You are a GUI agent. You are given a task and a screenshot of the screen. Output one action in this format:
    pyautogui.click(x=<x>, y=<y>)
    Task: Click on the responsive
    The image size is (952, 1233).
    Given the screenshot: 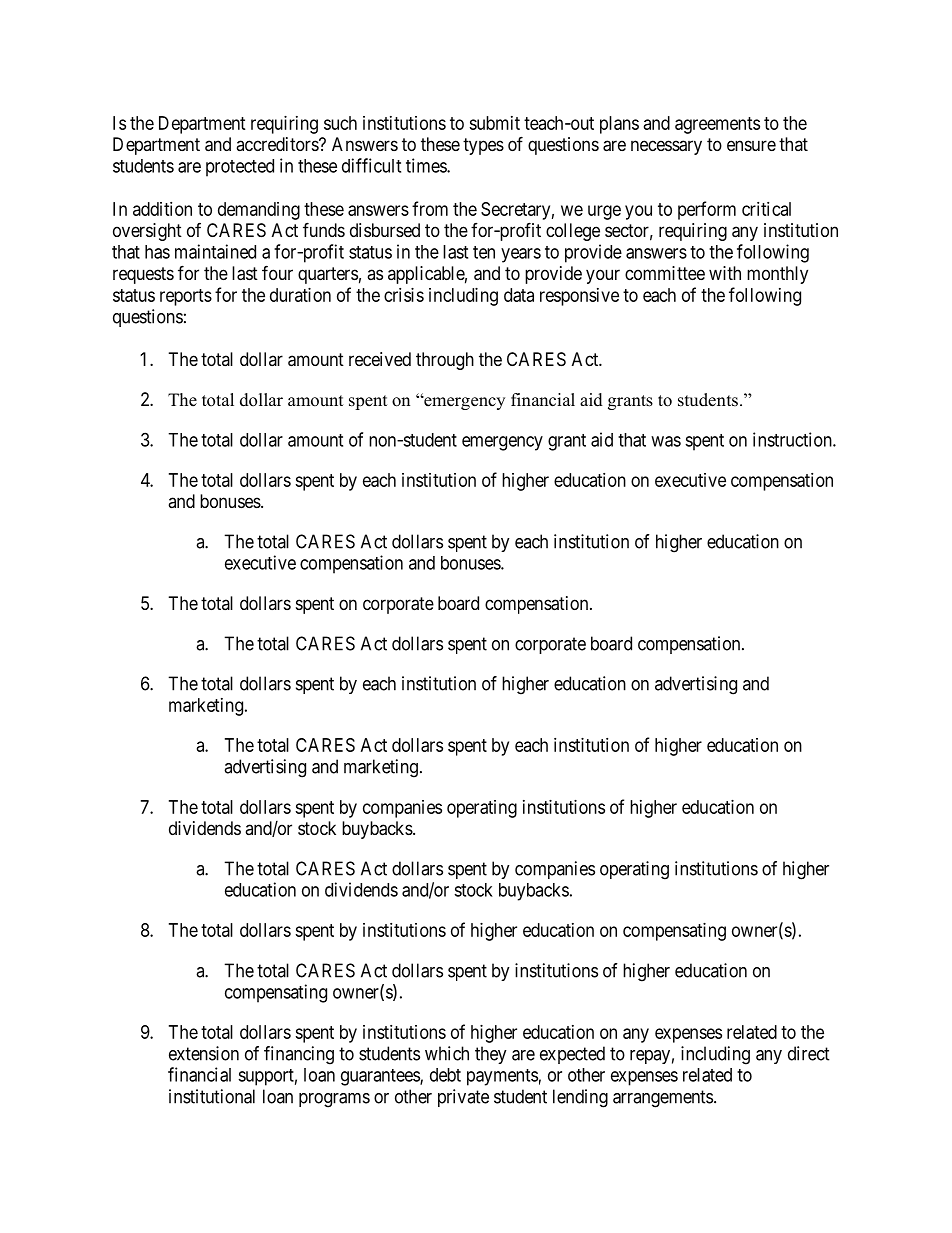 What is the action you would take?
    pyautogui.click(x=579, y=297)
